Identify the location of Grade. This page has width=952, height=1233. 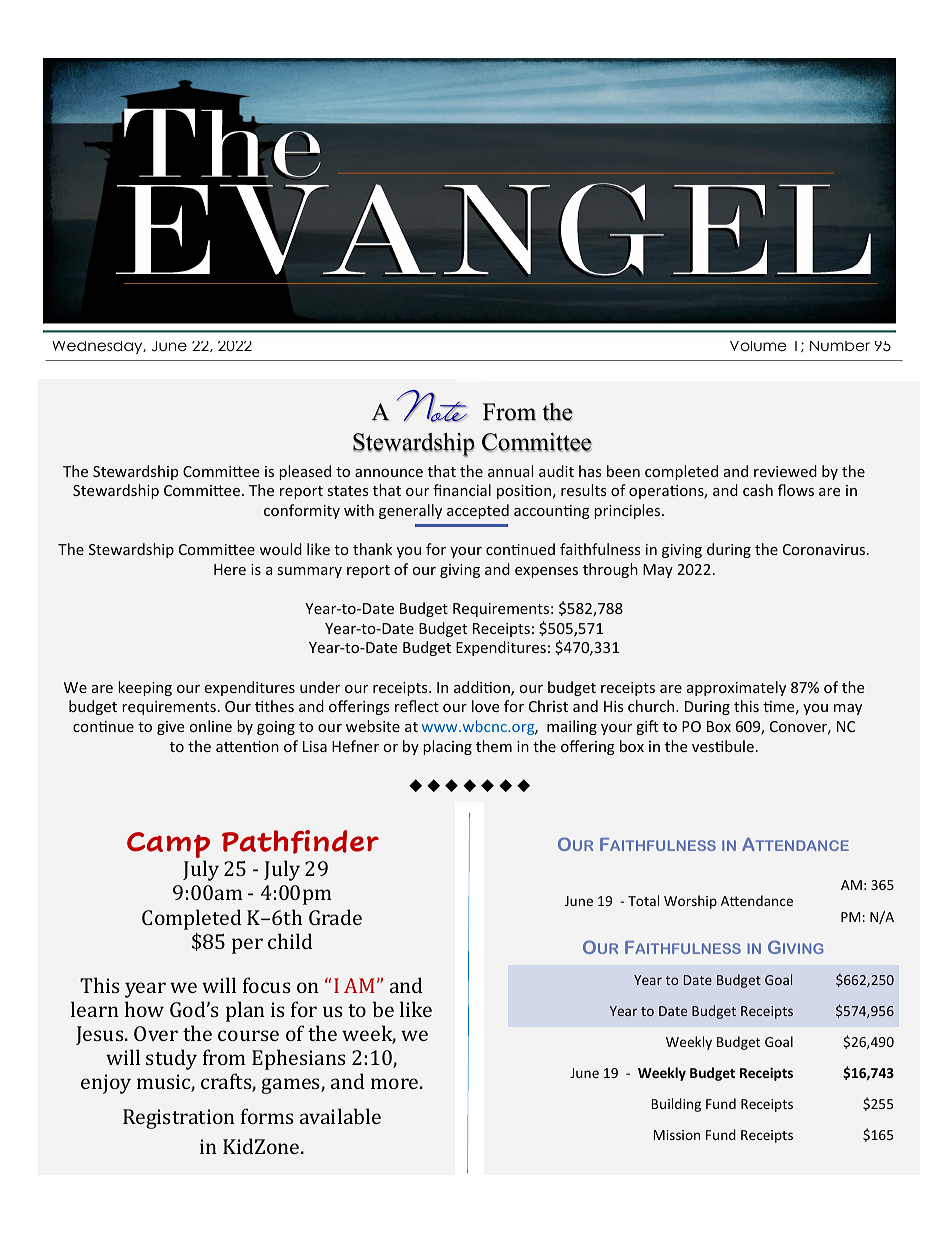
(335, 917).
